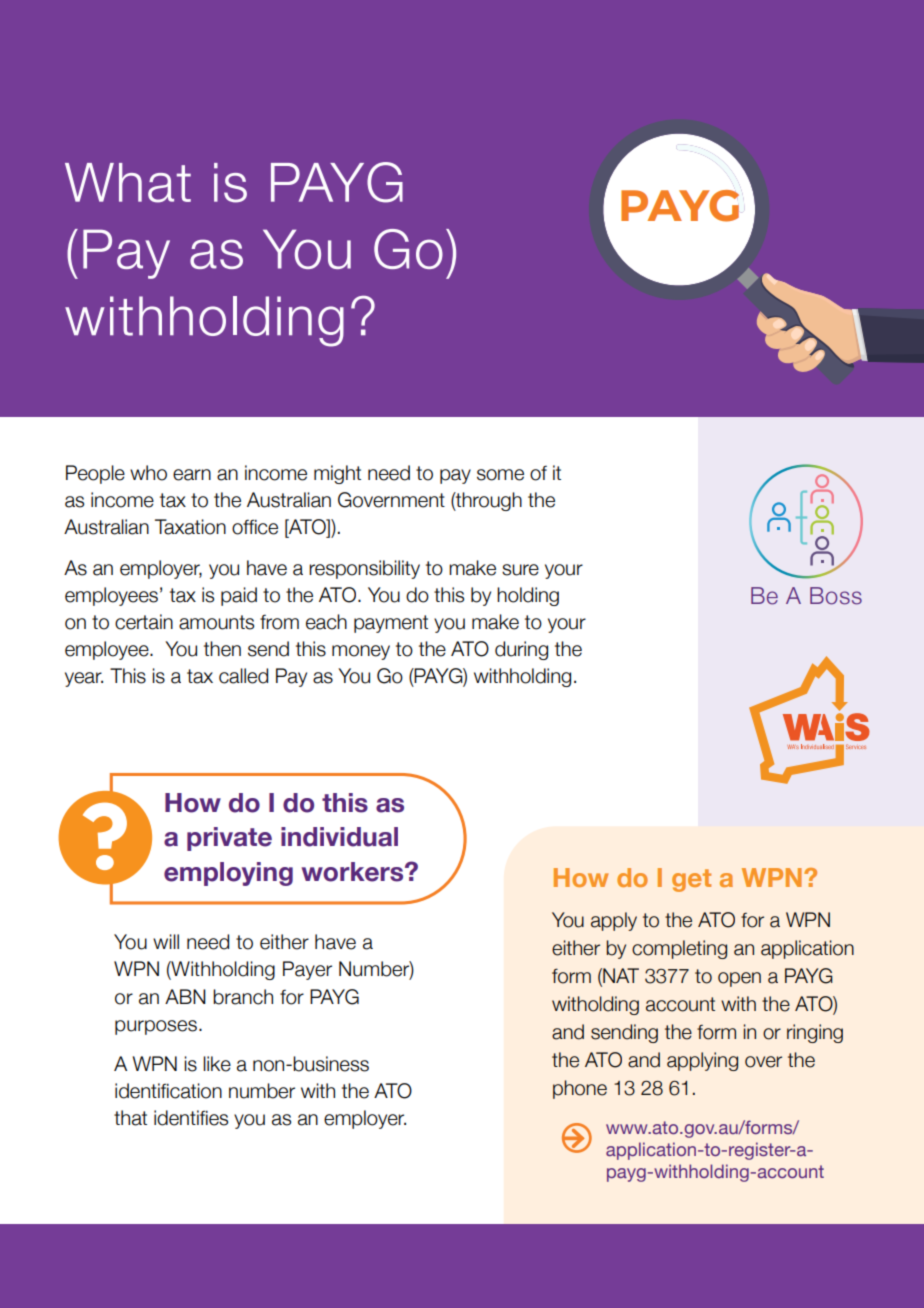 The image size is (924, 1308). I want to click on Boss, so click(836, 596).
